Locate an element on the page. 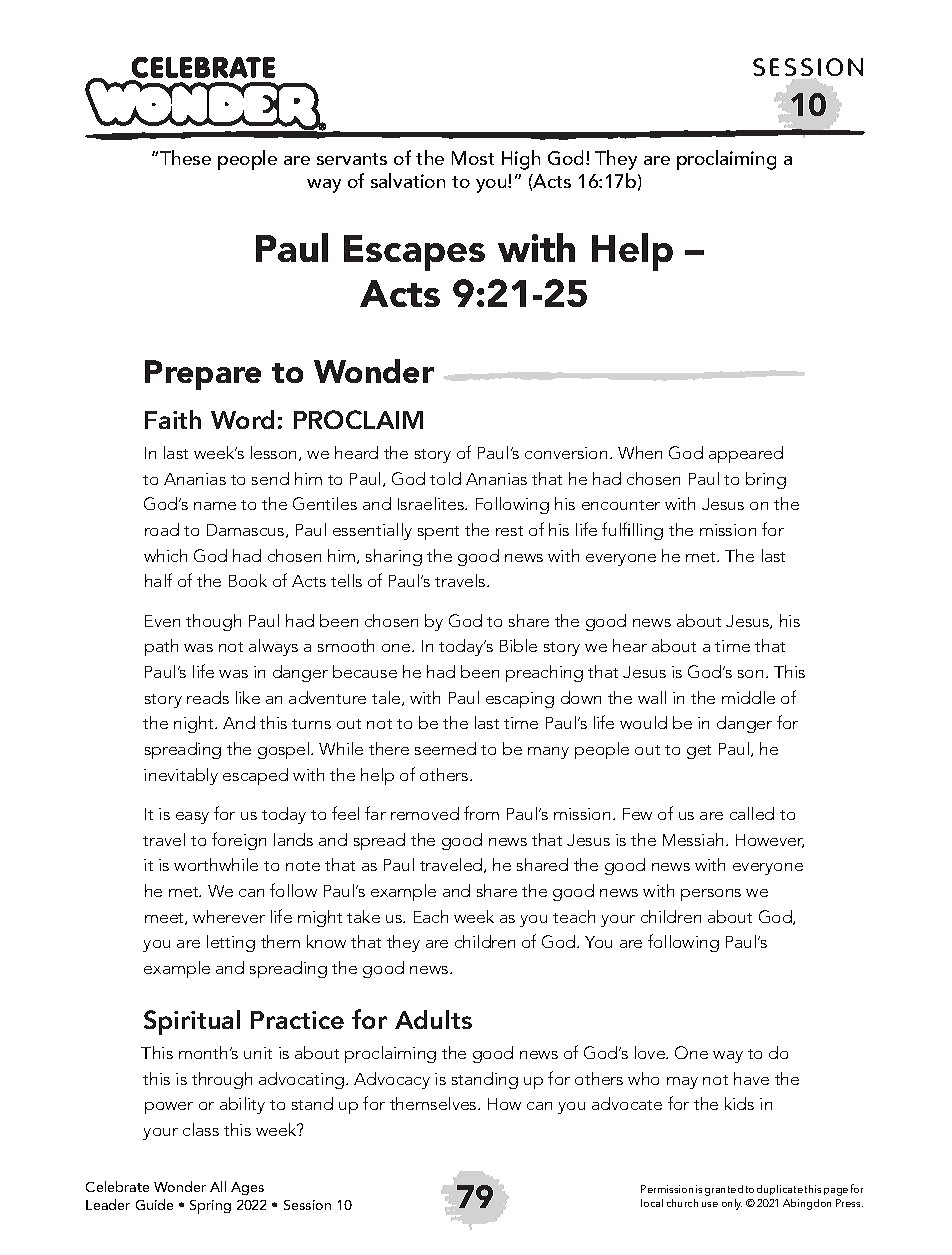 This image has width=952, height=1255. Most is located at coordinates (473, 158).
